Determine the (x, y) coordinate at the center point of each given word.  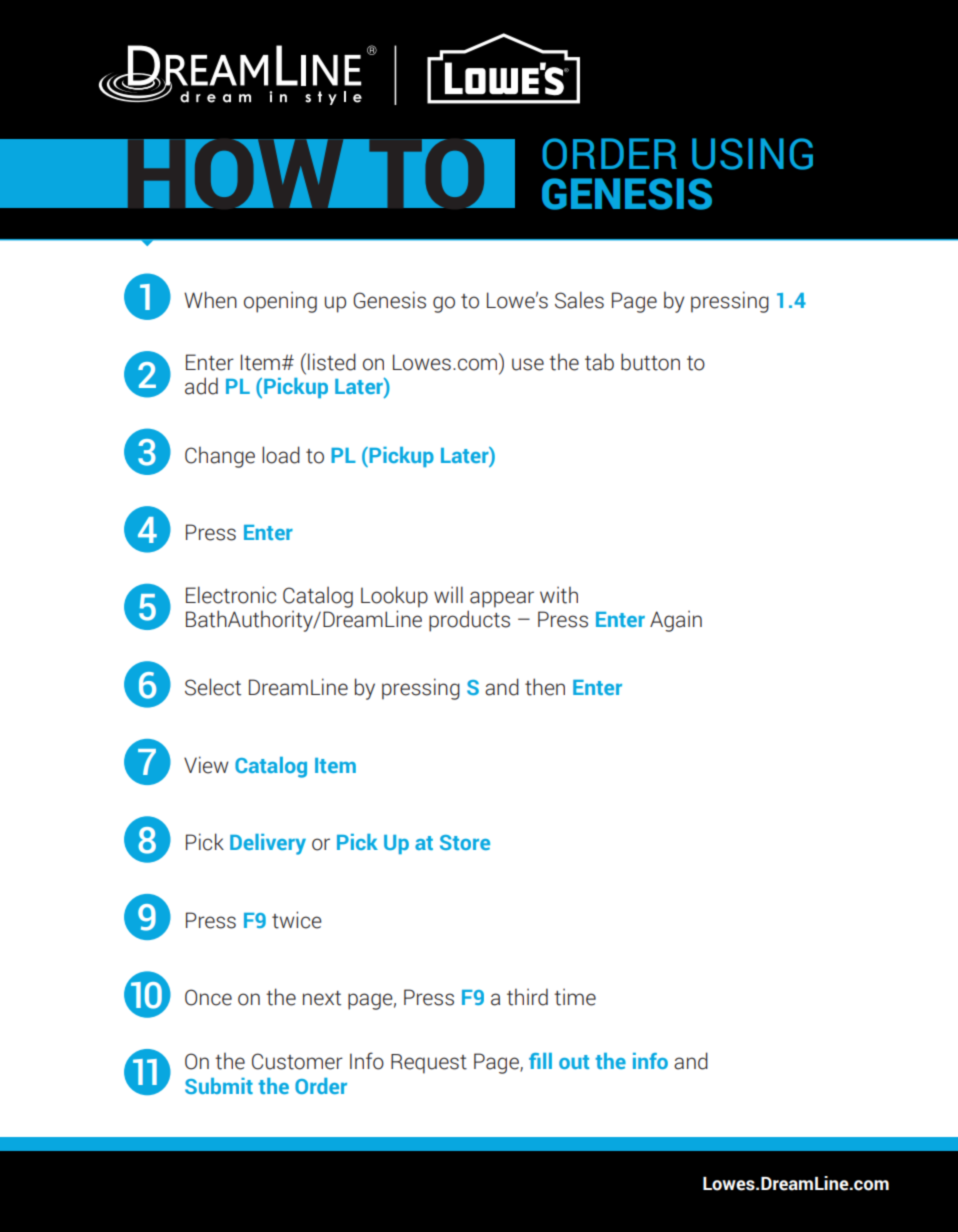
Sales (579, 300)
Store (465, 842)
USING (752, 154)
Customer (297, 1061)
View (206, 765)
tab (599, 362)
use (528, 364)
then (545, 687)
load (281, 455)
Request (429, 1064)
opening (280, 302)
